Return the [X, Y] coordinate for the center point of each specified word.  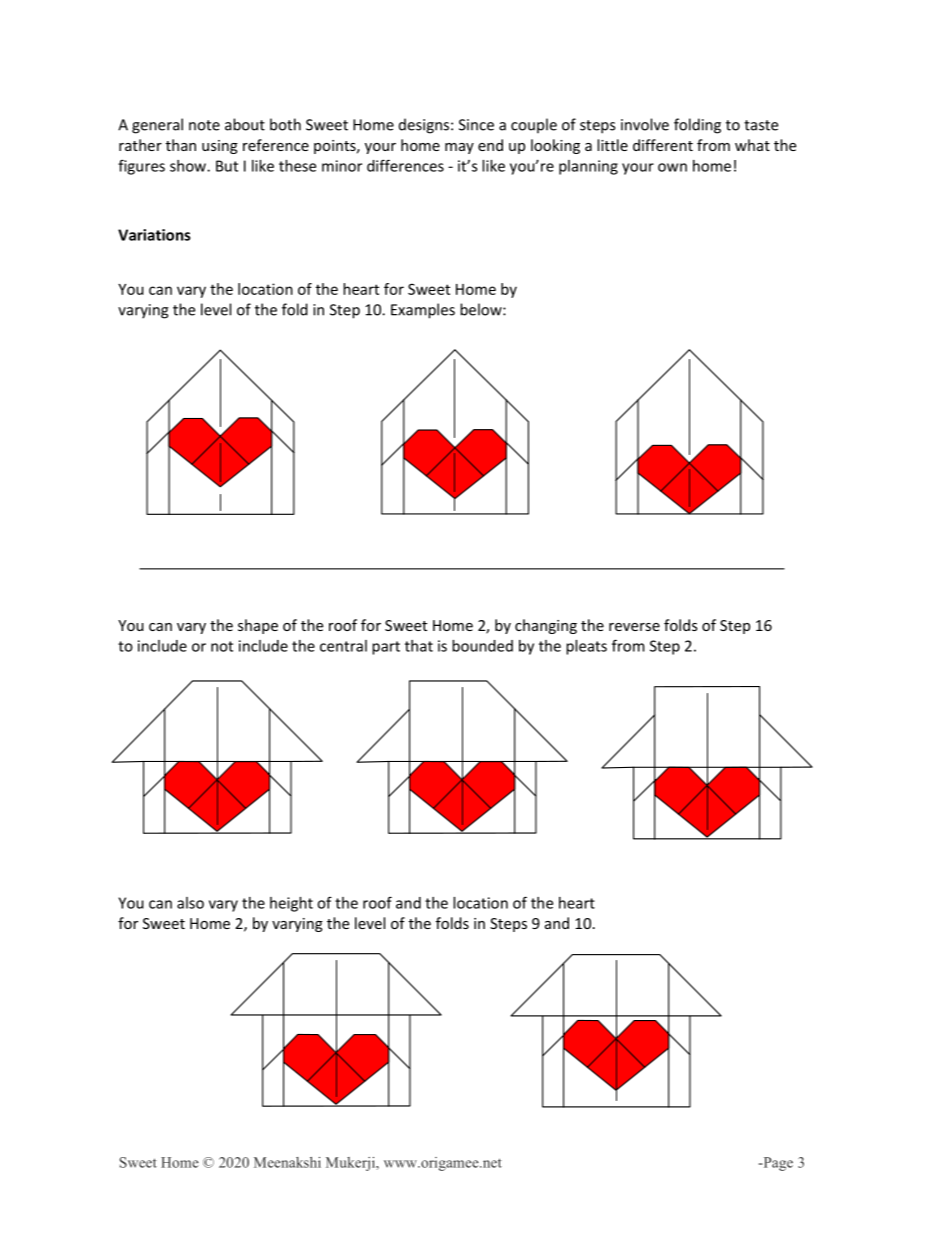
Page [777, 1164]
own [672, 167]
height [291, 904]
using [220, 147]
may [459, 148]
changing [546, 626]
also [190, 903]
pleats [586, 647]
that [419, 646]
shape [258, 626]
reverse [634, 627]
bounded [482, 646]
